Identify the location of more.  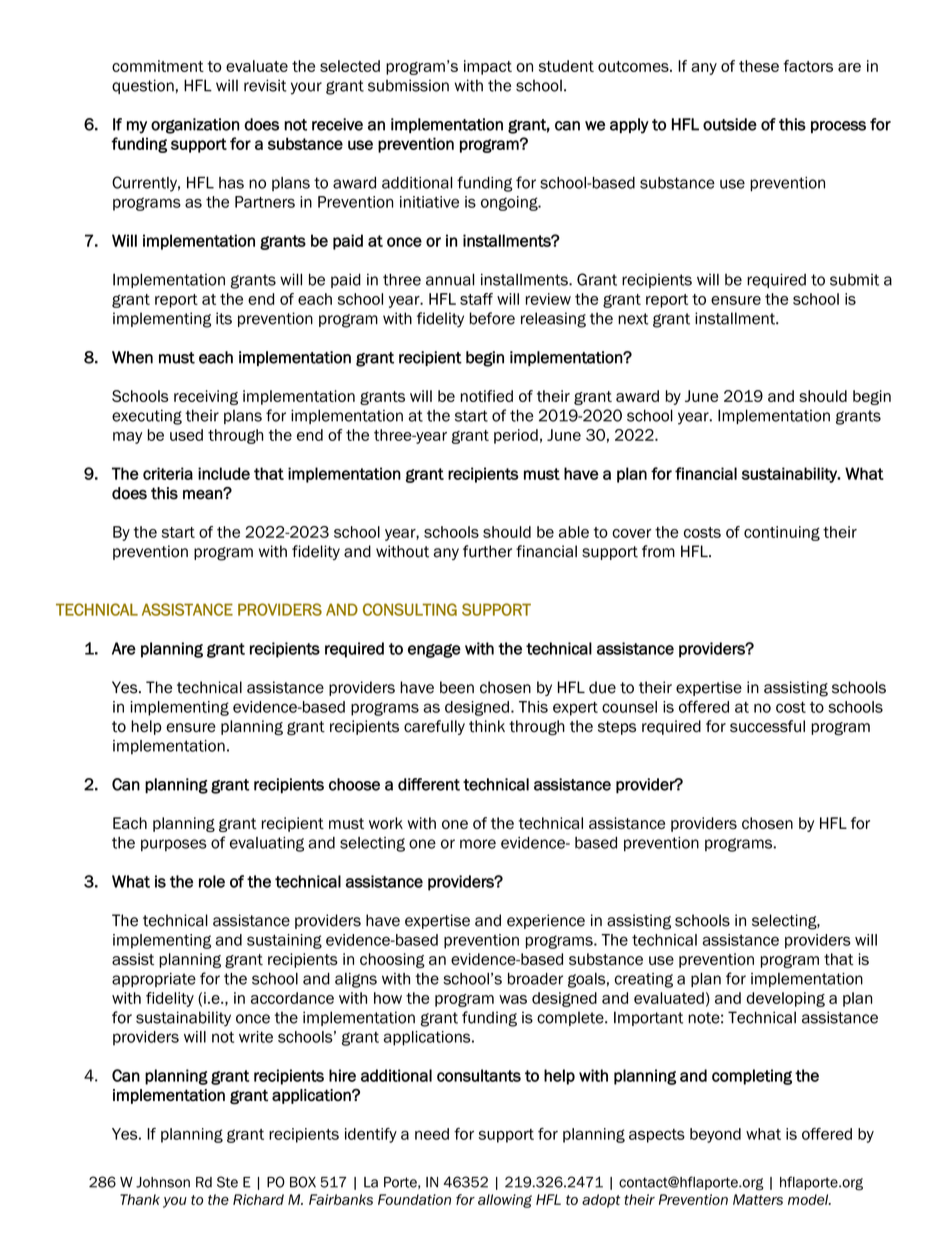
(478, 844).
